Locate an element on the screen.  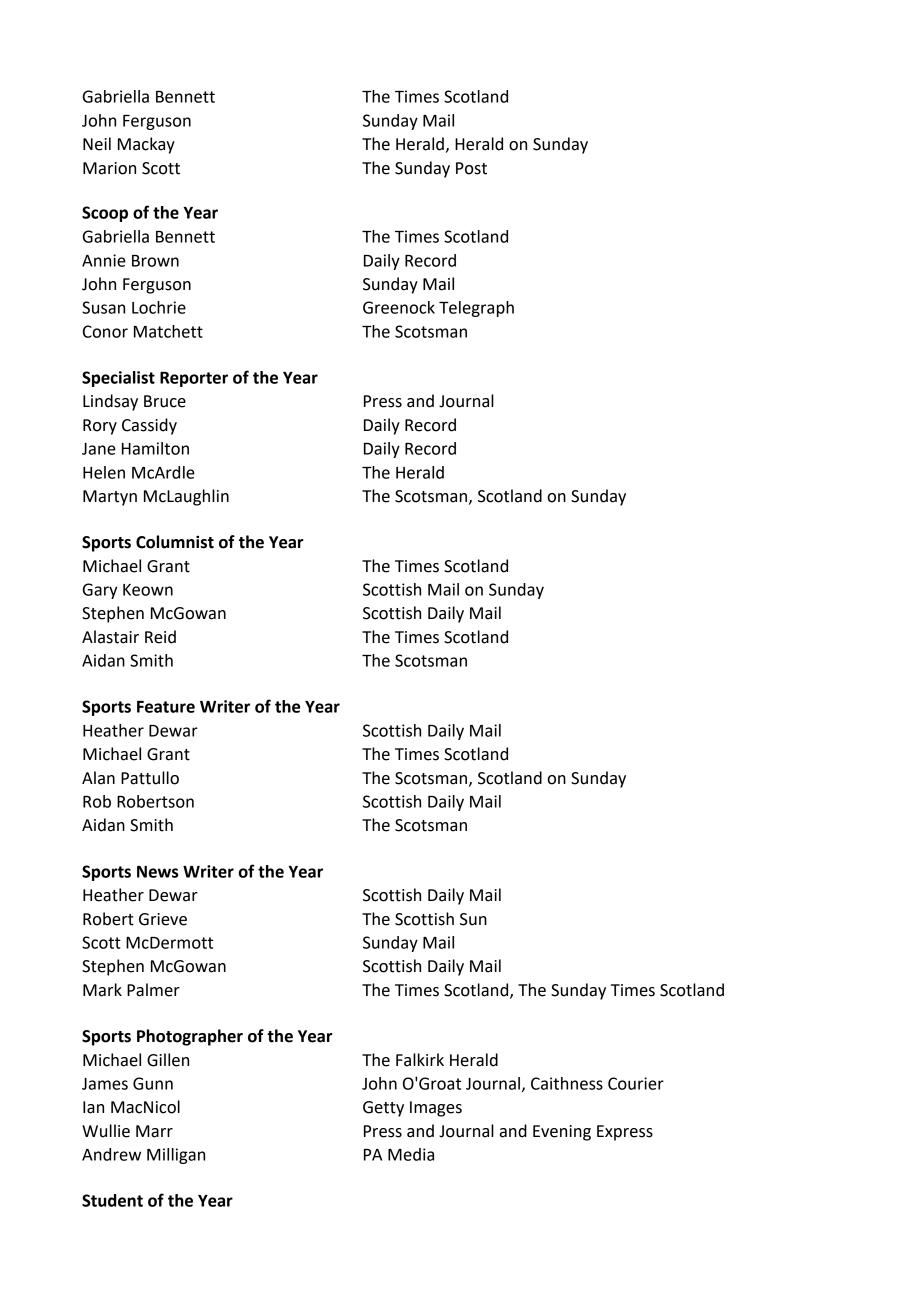
Post is located at coordinates (471, 168).
